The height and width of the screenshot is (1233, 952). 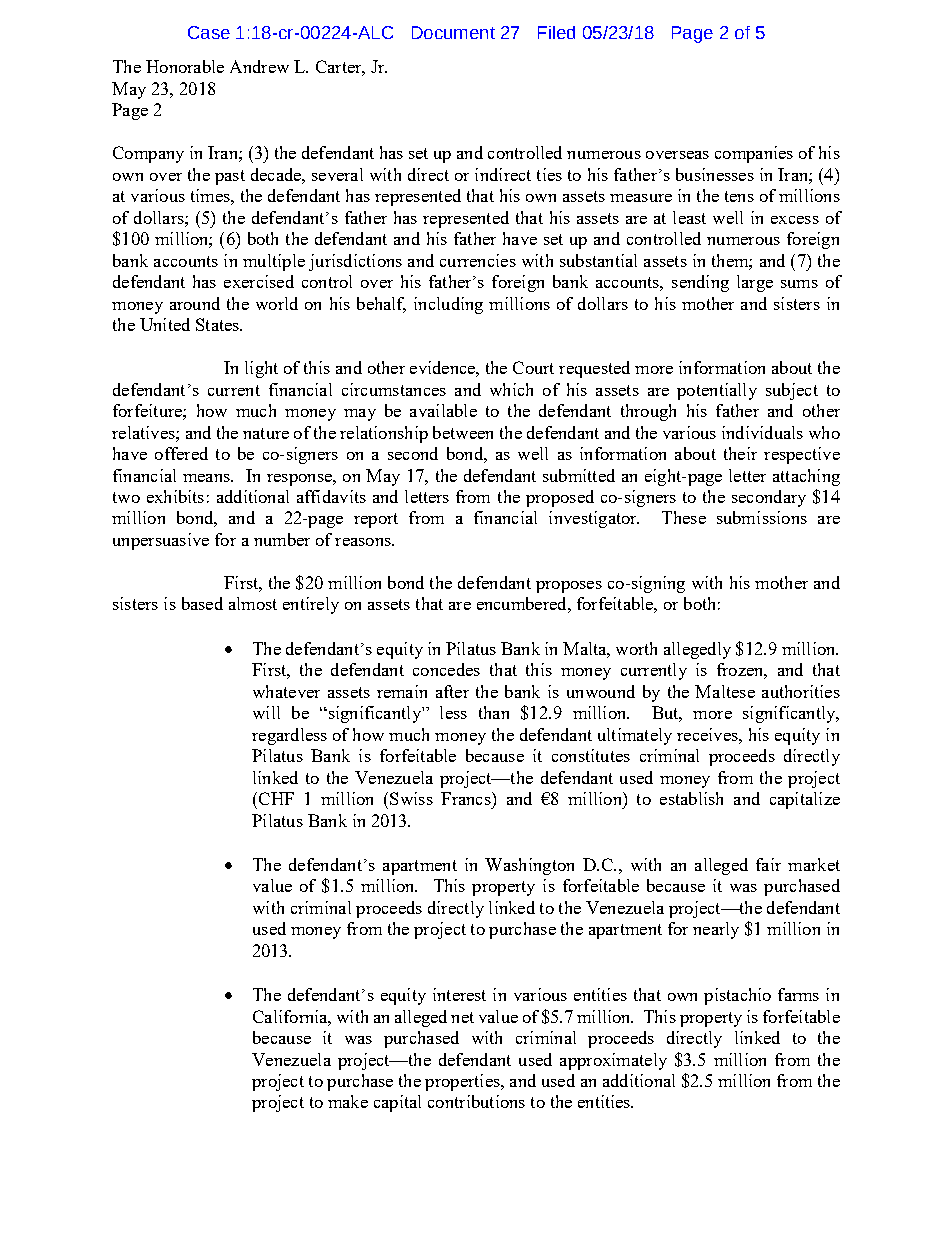 I want to click on Document, so click(x=453, y=32).
